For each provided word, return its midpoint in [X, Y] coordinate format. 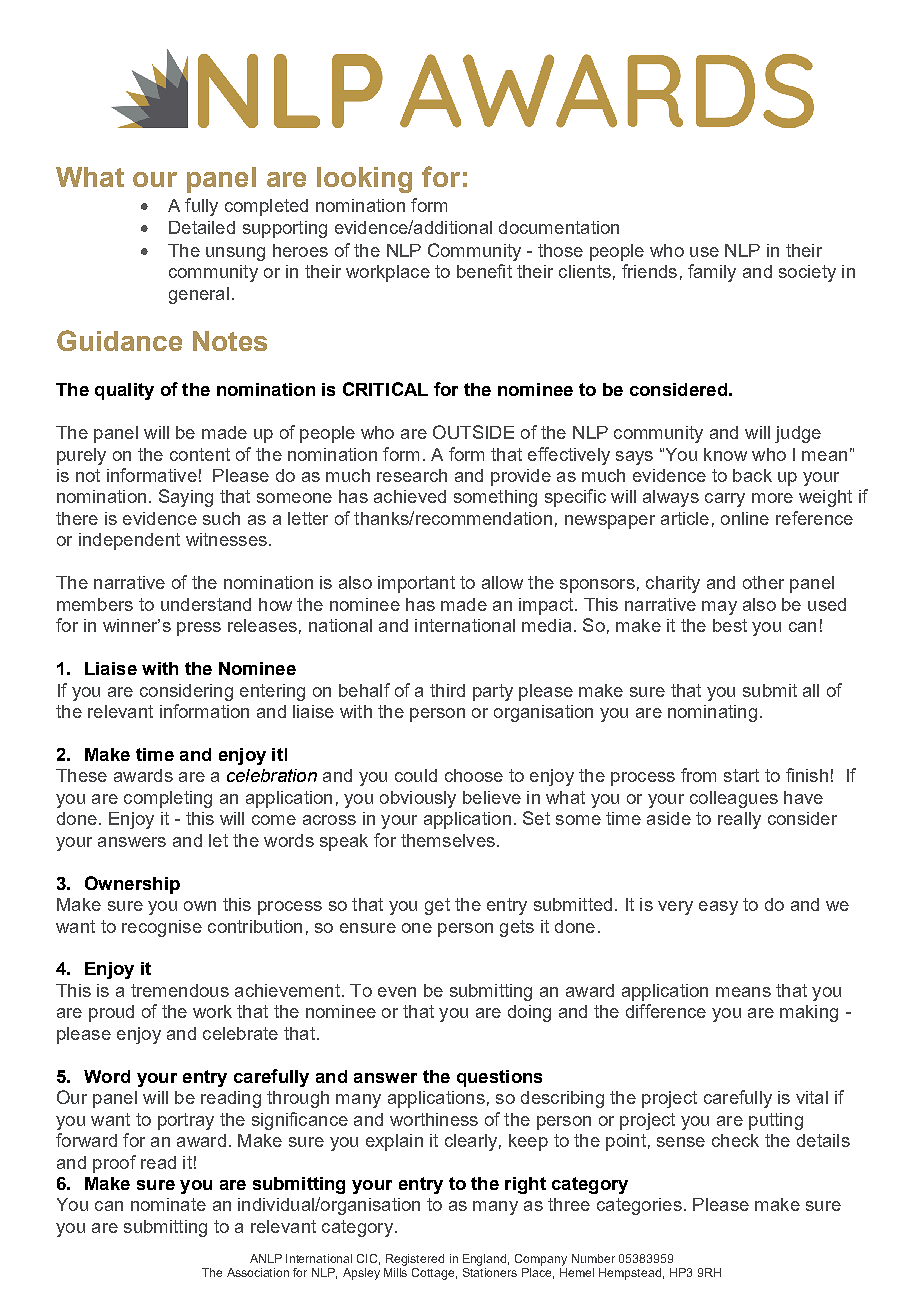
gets [517, 928]
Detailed [202, 227]
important [416, 584]
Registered [415, 1260]
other [763, 582]
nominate [168, 1204]
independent [129, 541]
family [712, 273]
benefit [484, 271]
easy [718, 908]
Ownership [132, 885]
